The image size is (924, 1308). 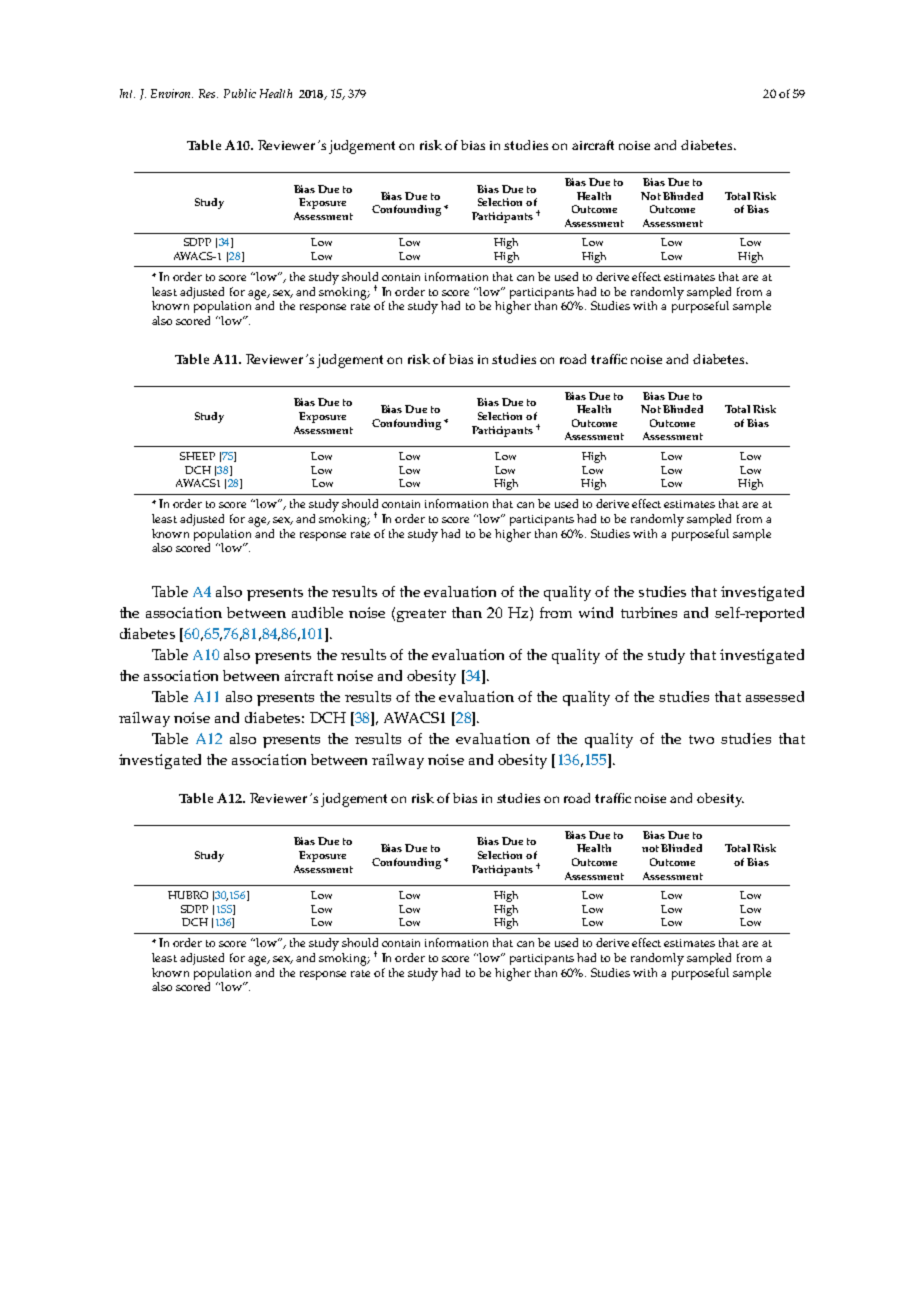 I want to click on Int, so click(x=127, y=93).
